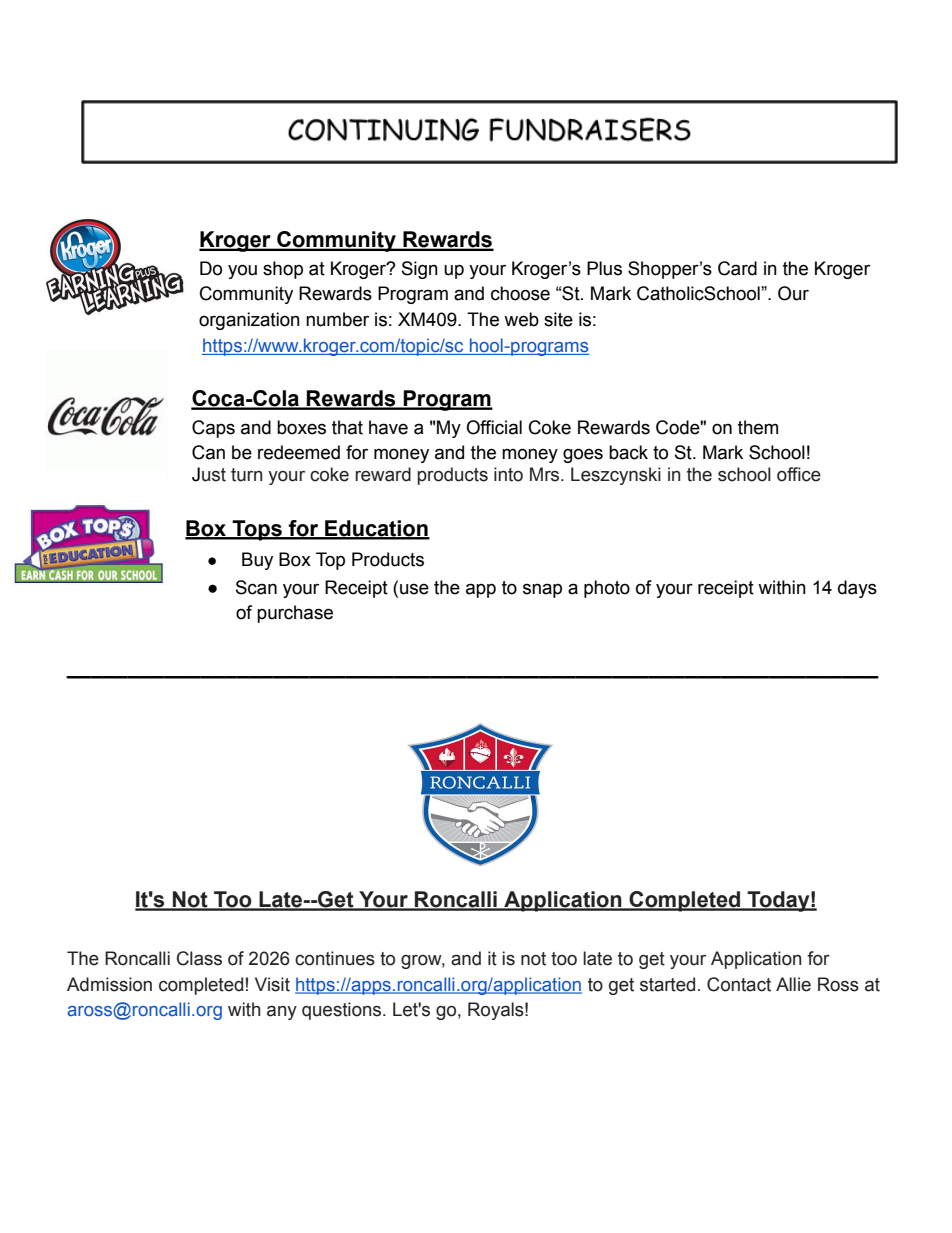  Describe the element at coordinates (520, 293) in the screenshot. I see `choose` at that location.
